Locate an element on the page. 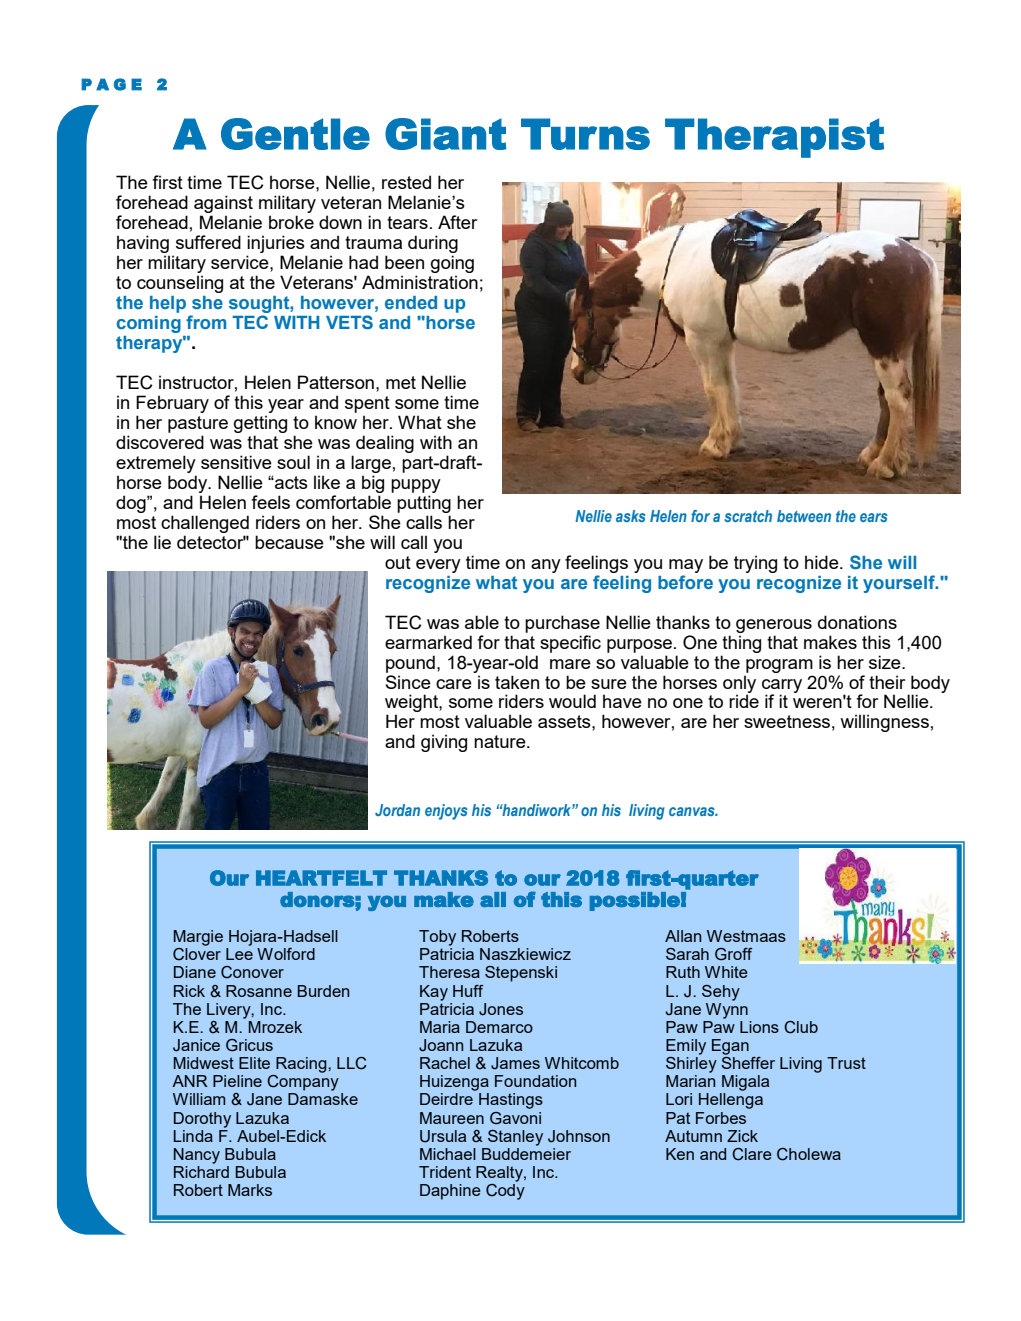 This document has width=1021, height=1321. Turns is located at coordinates (585, 134).
